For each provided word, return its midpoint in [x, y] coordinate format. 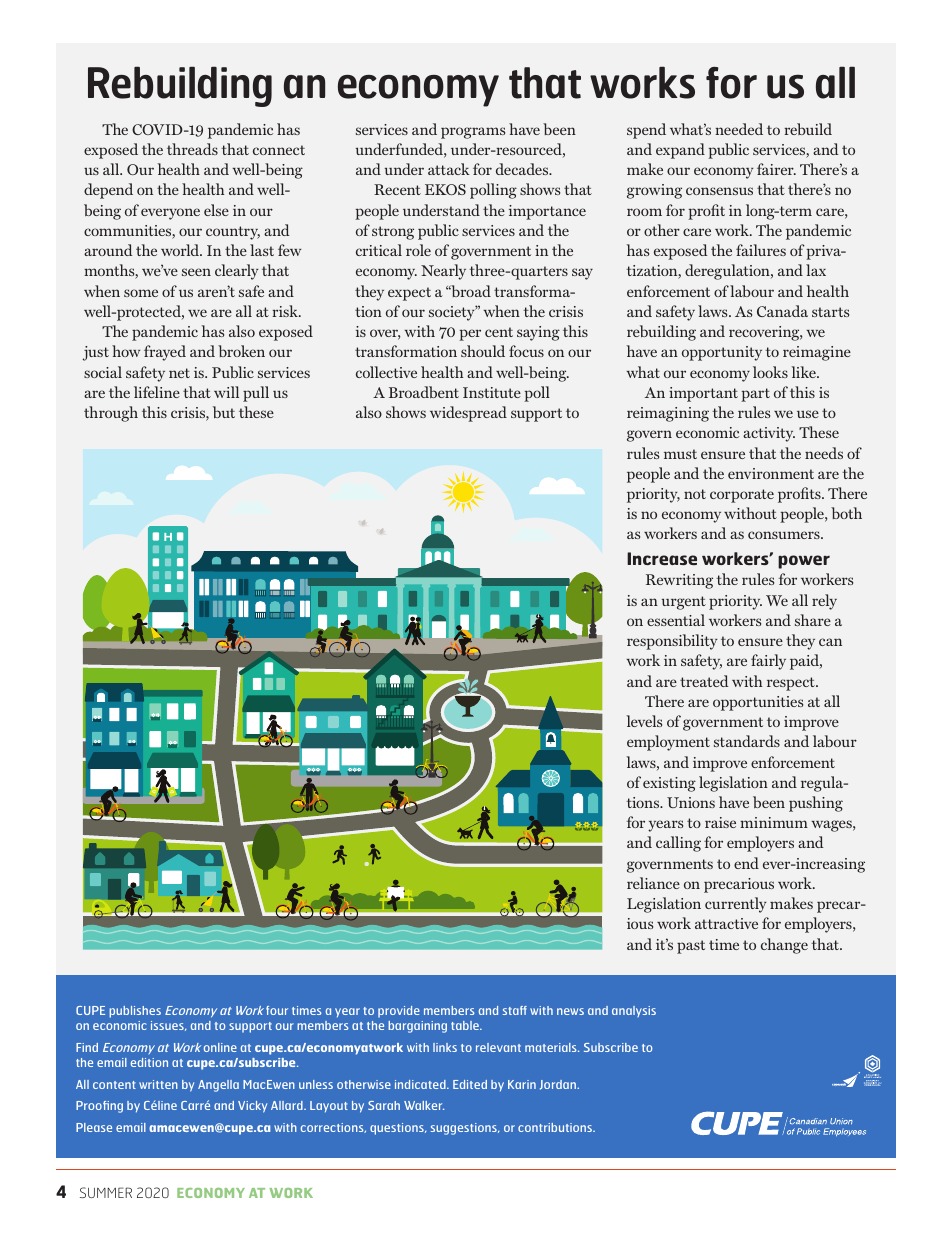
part [755, 395]
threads [192, 149]
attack [449, 169]
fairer [776, 169]
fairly [768, 662]
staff [515, 1010]
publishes [135, 1012]
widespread [468, 414]
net [179, 373]
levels [644, 721]
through [111, 414]
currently [736, 905]
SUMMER [106, 1192]
